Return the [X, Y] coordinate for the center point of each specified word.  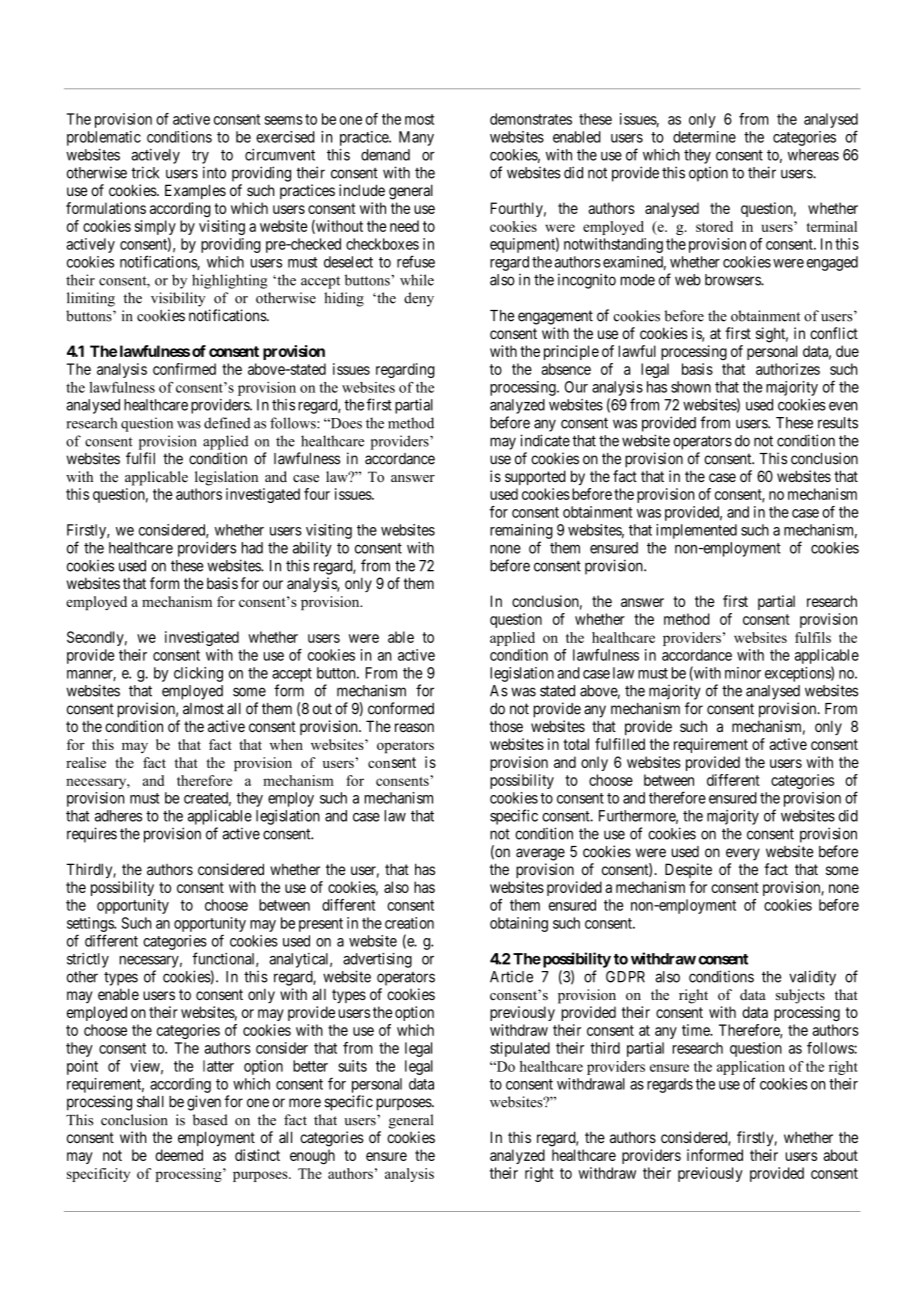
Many [416, 138]
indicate [545, 440]
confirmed [184, 369]
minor [743, 673]
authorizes [788, 369]
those [506, 726]
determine [704, 137]
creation [409, 923]
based [210, 1120]
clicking [198, 674]
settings [91, 924]
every [743, 854]
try [200, 157]
